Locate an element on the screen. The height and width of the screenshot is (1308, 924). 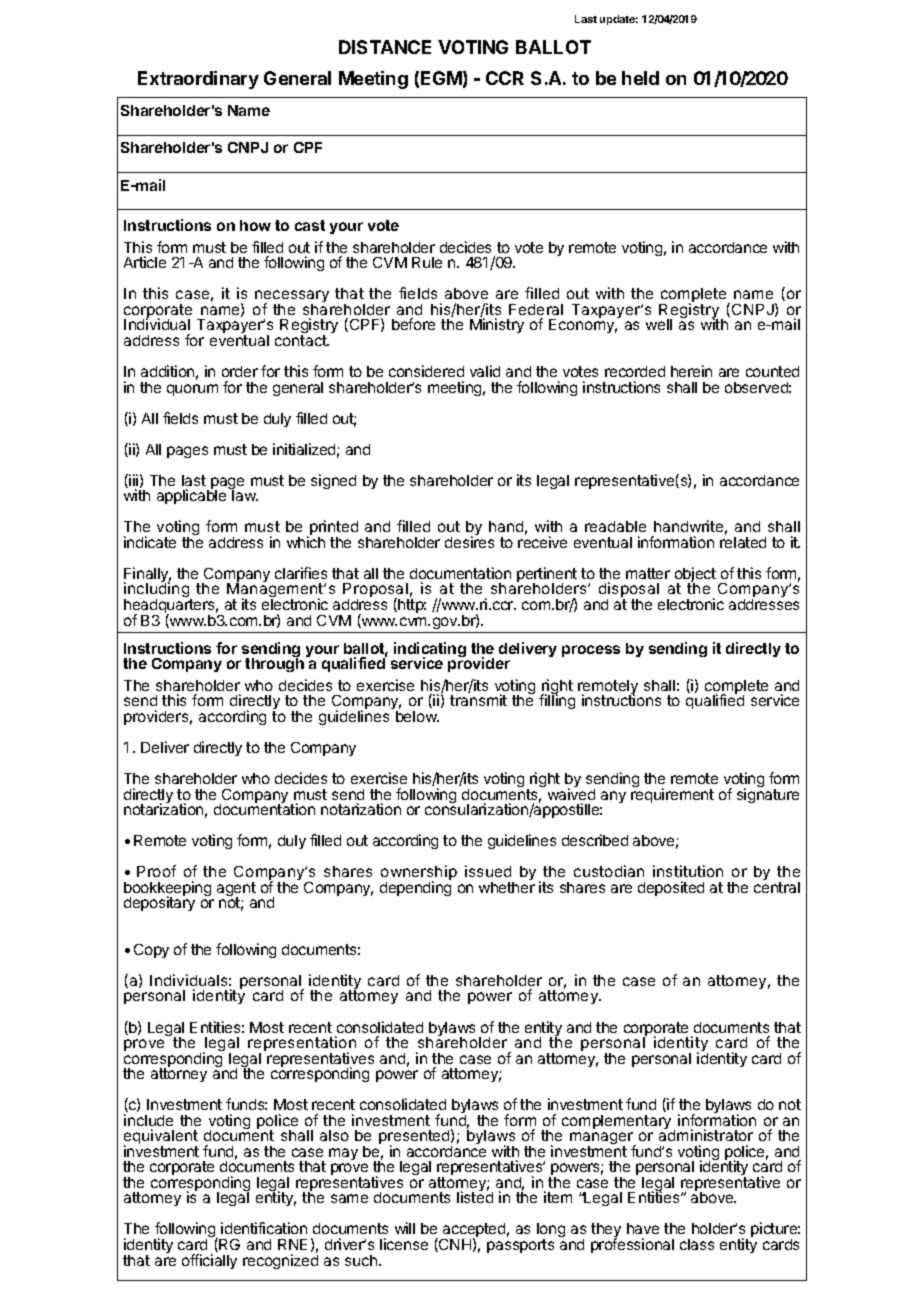
indicating is located at coordinates (430, 650).
